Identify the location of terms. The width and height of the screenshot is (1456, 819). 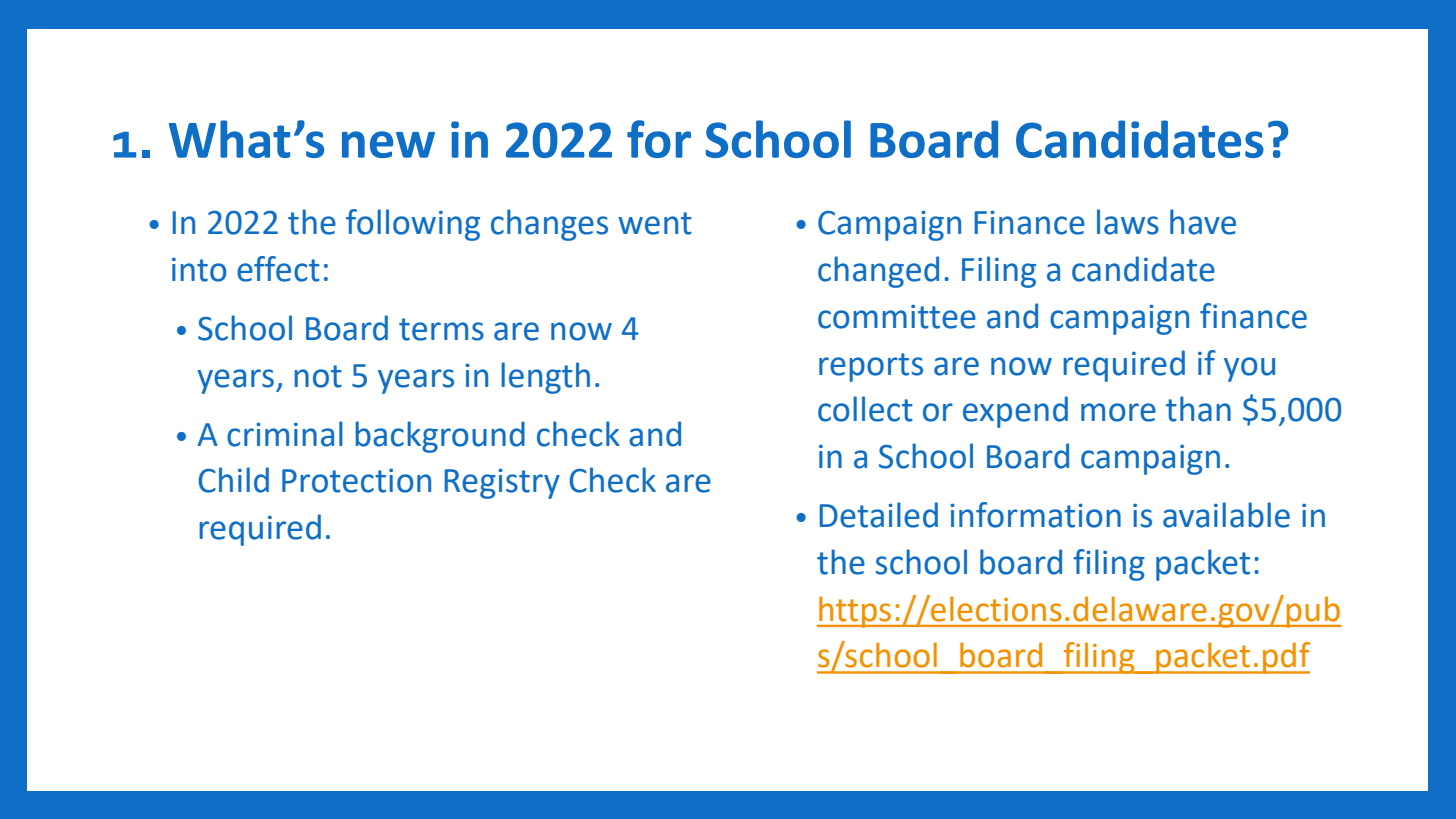
(441, 329).
